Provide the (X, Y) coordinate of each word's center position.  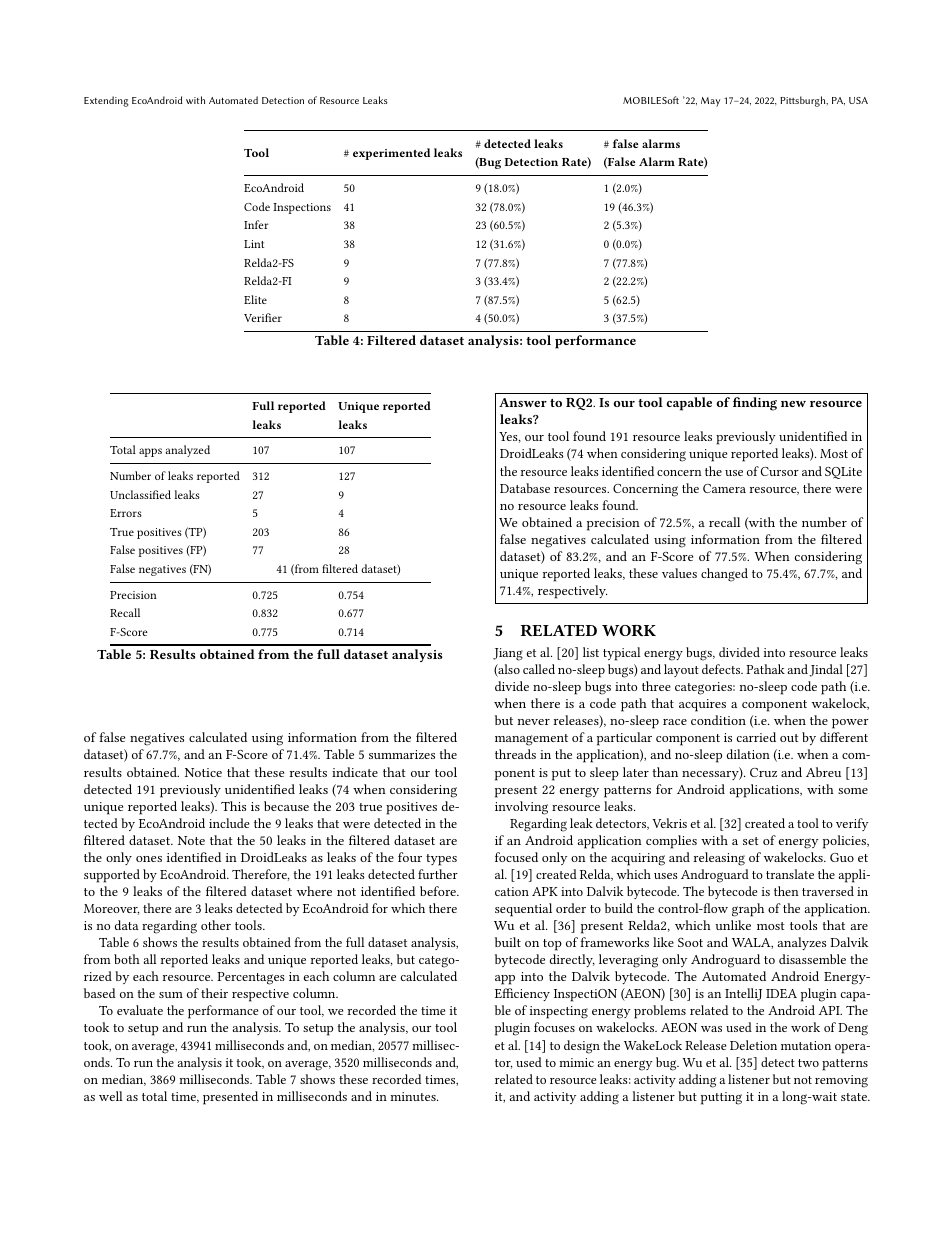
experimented (391, 154)
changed (724, 575)
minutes (414, 1096)
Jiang (508, 654)
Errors (126, 513)
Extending (106, 101)
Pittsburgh (804, 101)
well (111, 1096)
